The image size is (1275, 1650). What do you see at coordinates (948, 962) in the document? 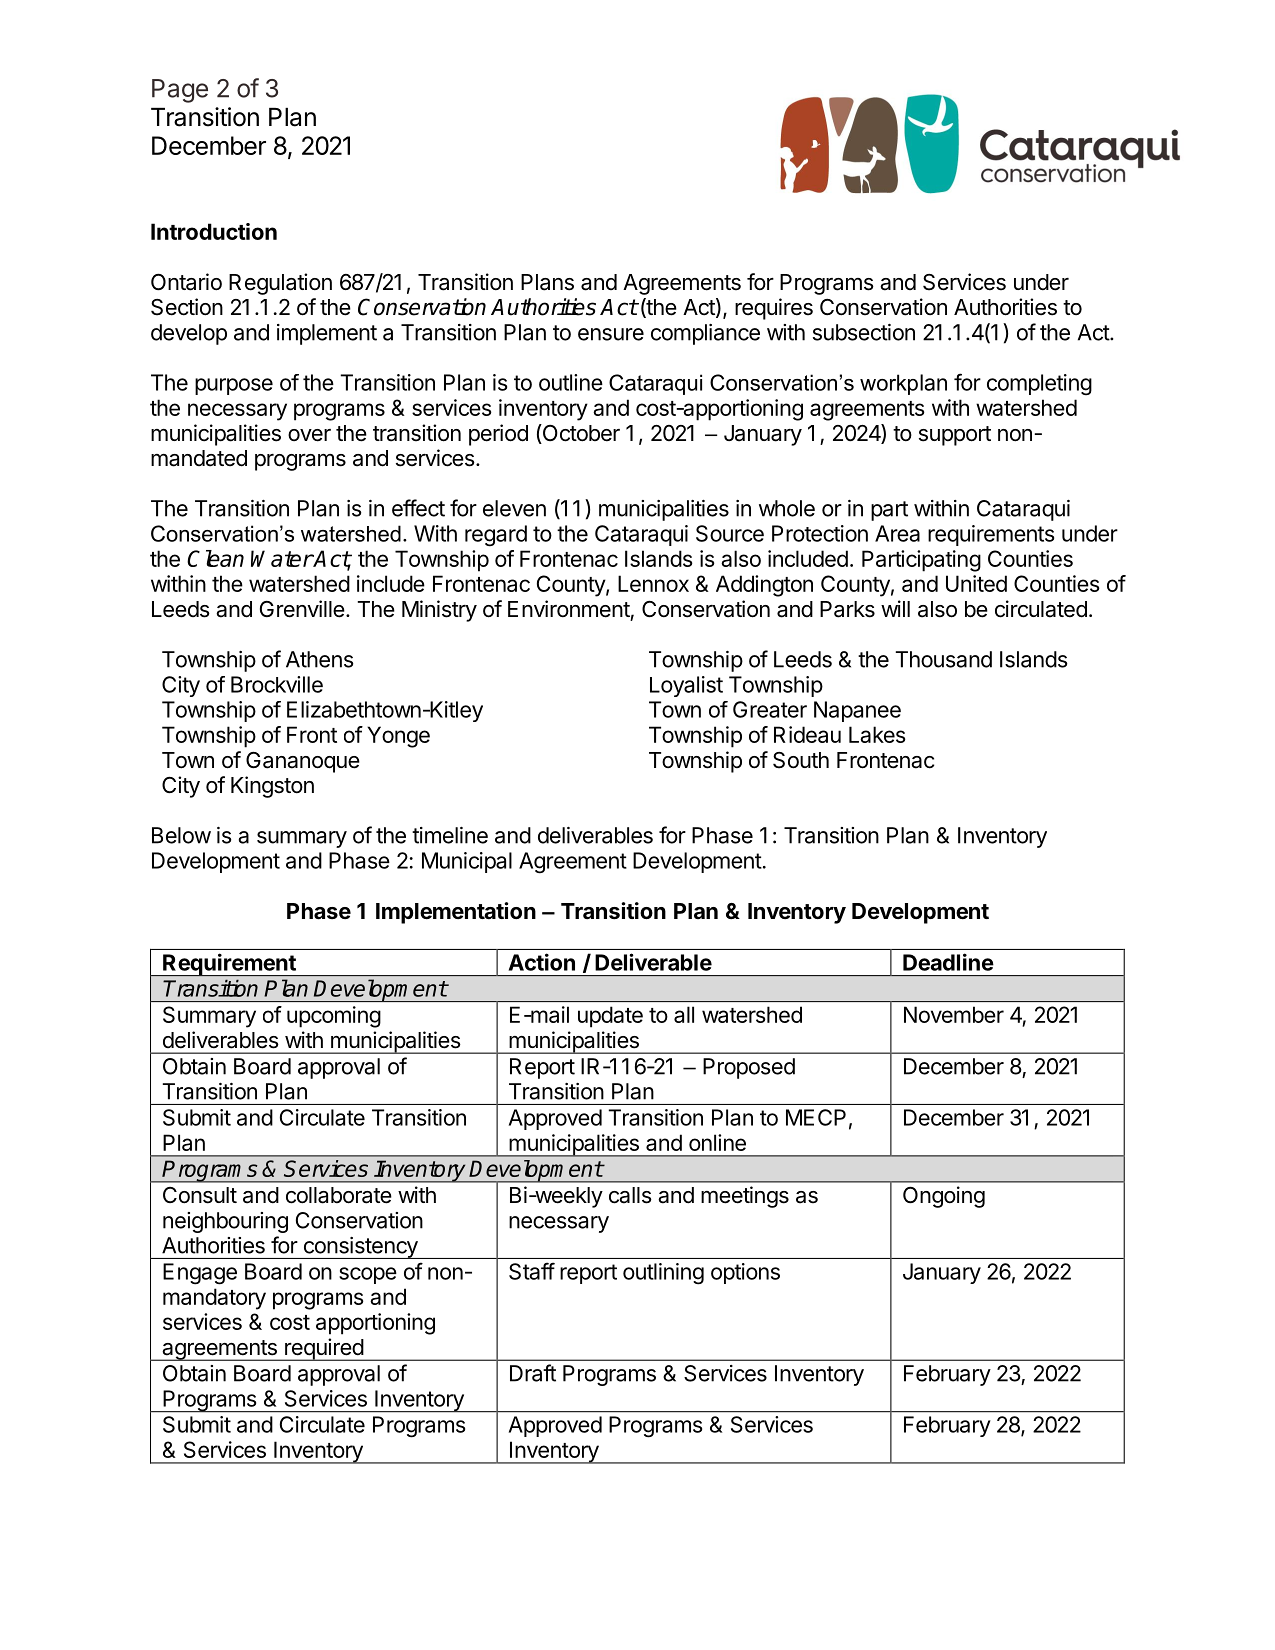
I see `Deadline` at bounding box center [948, 962].
